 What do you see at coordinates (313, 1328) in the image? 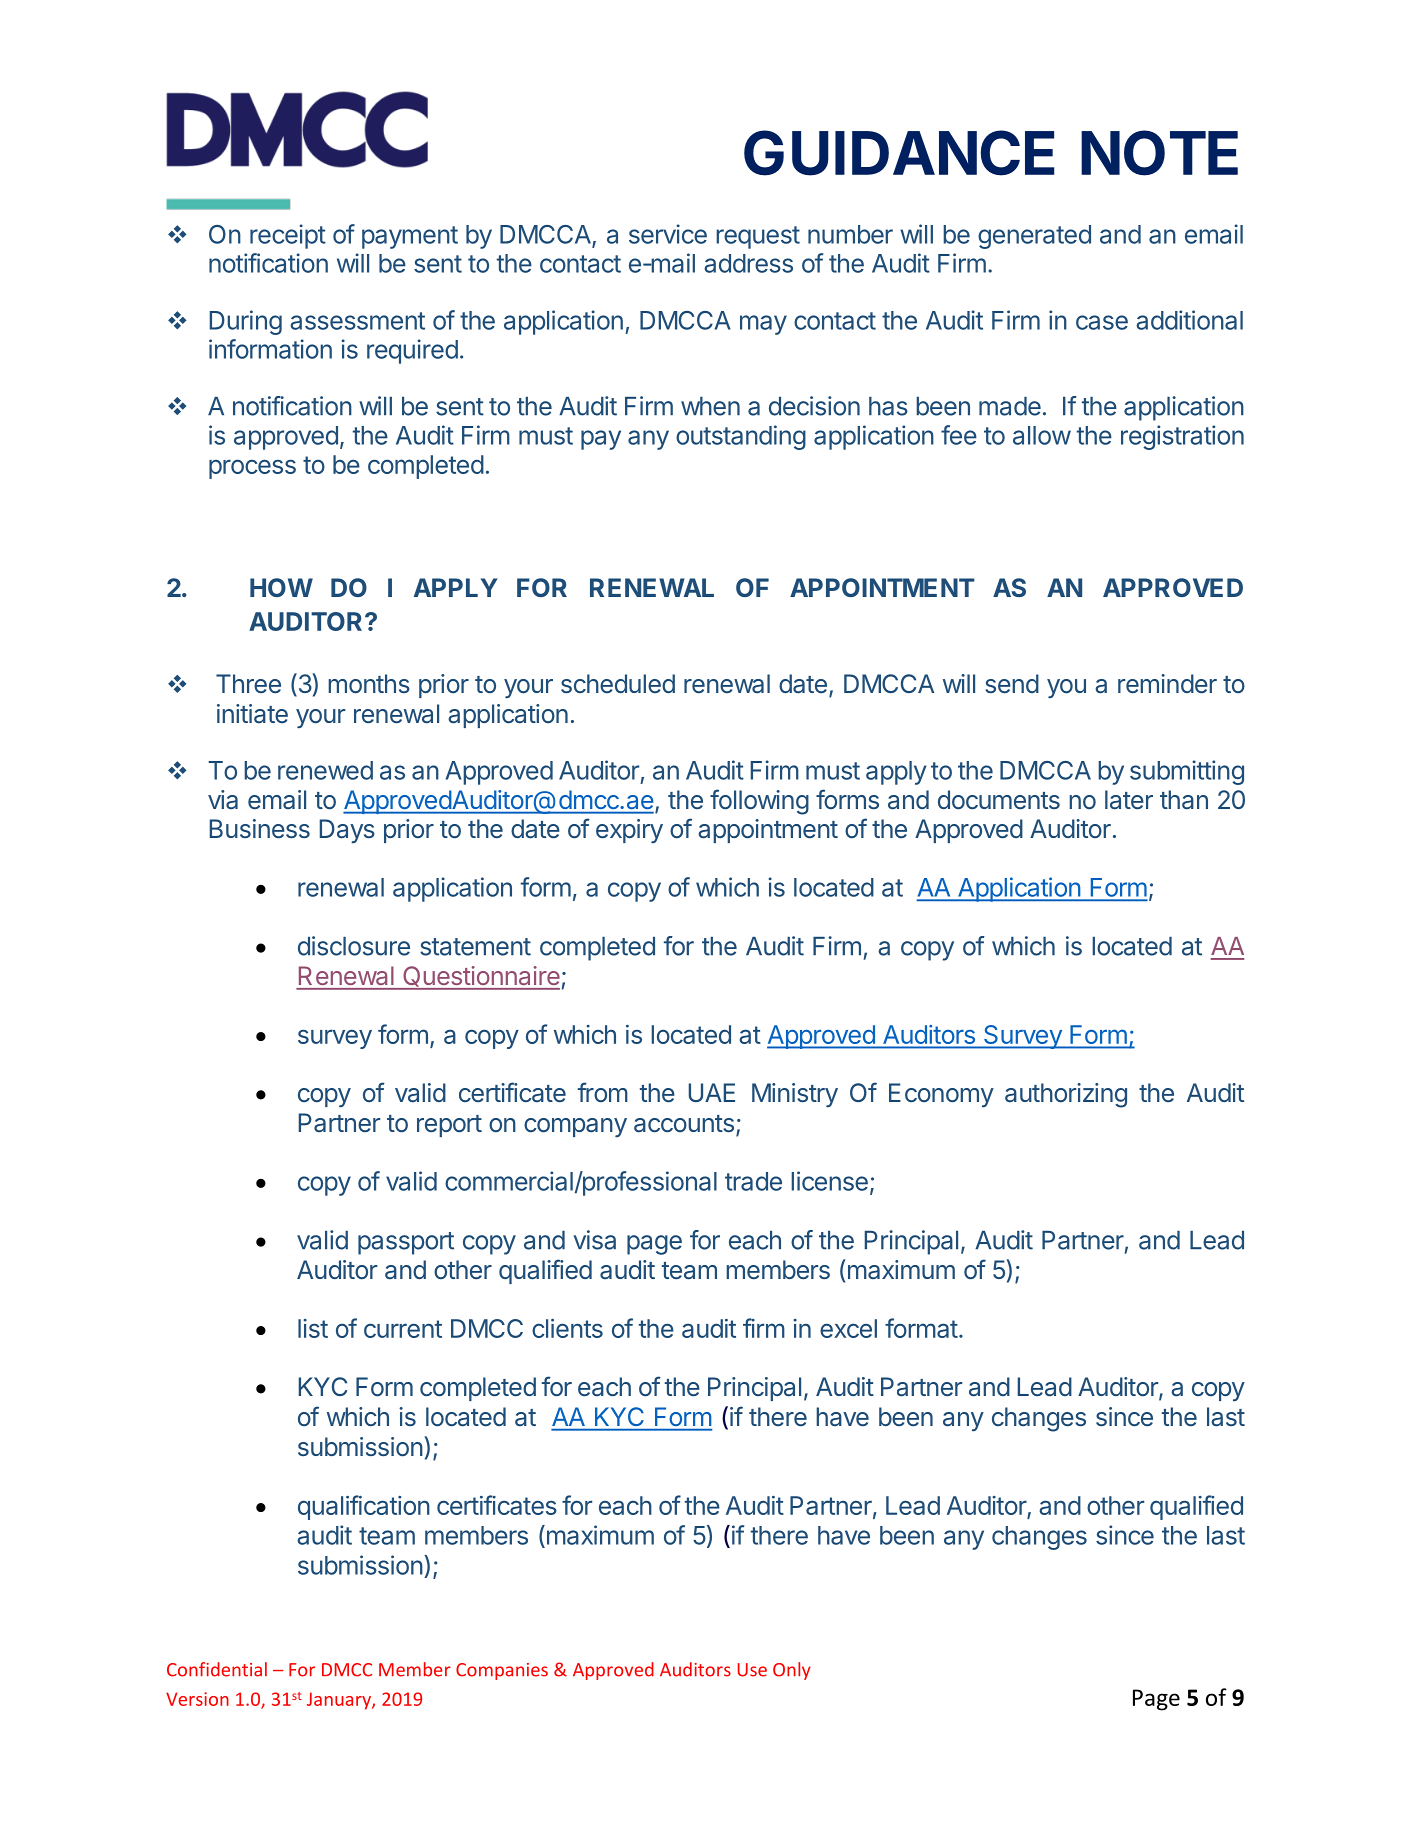
I see `list` at bounding box center [313, 1328].
